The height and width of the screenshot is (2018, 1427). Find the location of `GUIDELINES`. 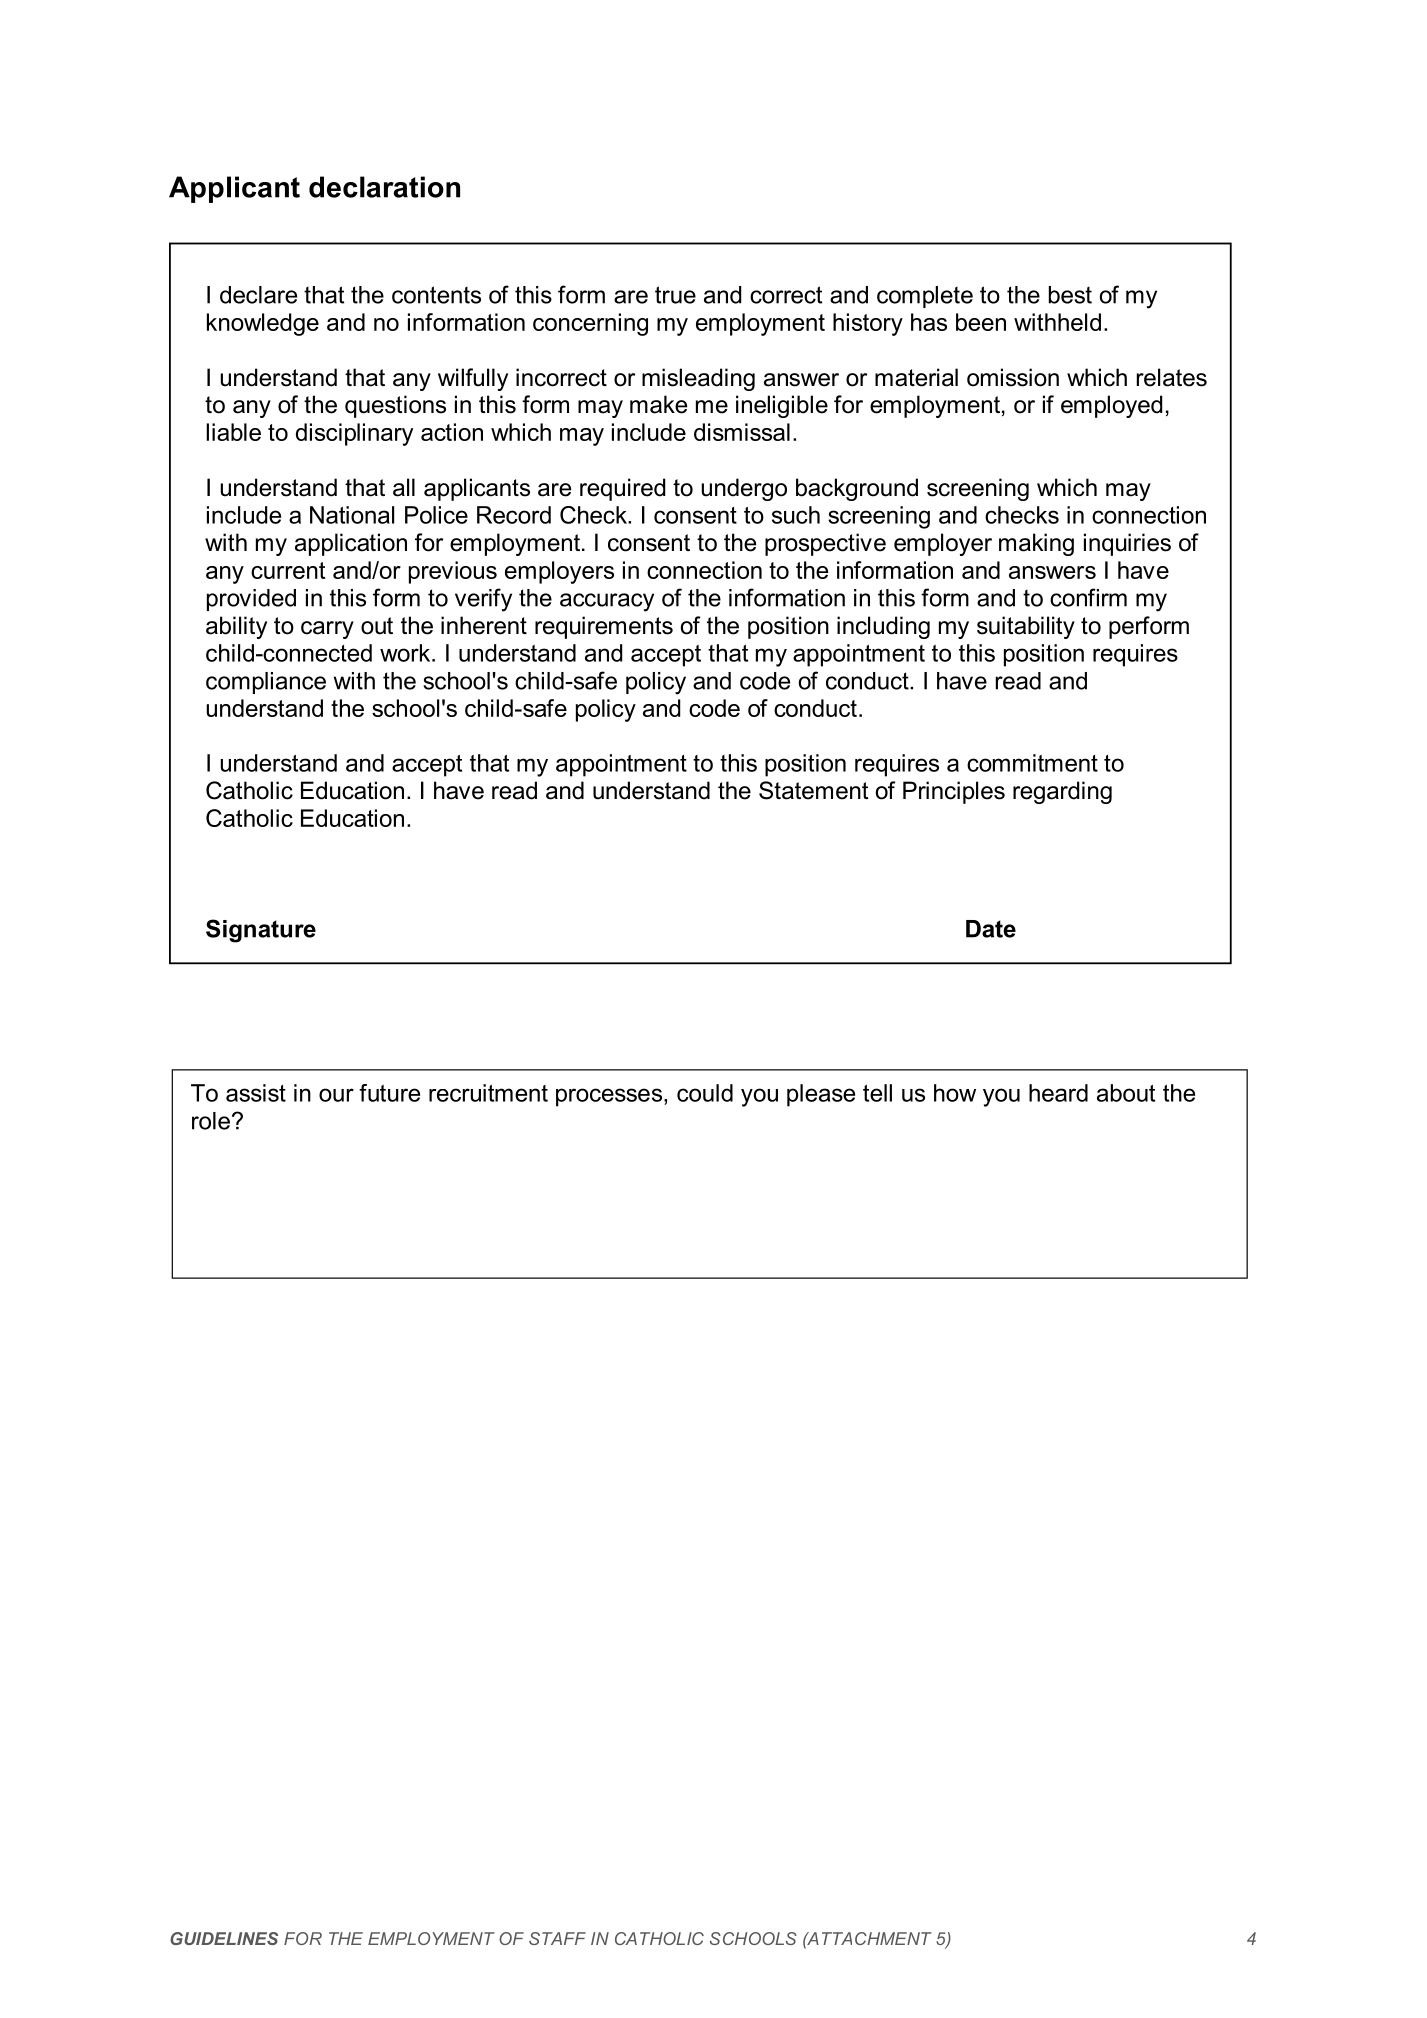

GUIDELINES is located at coordinates (224, 1938).
